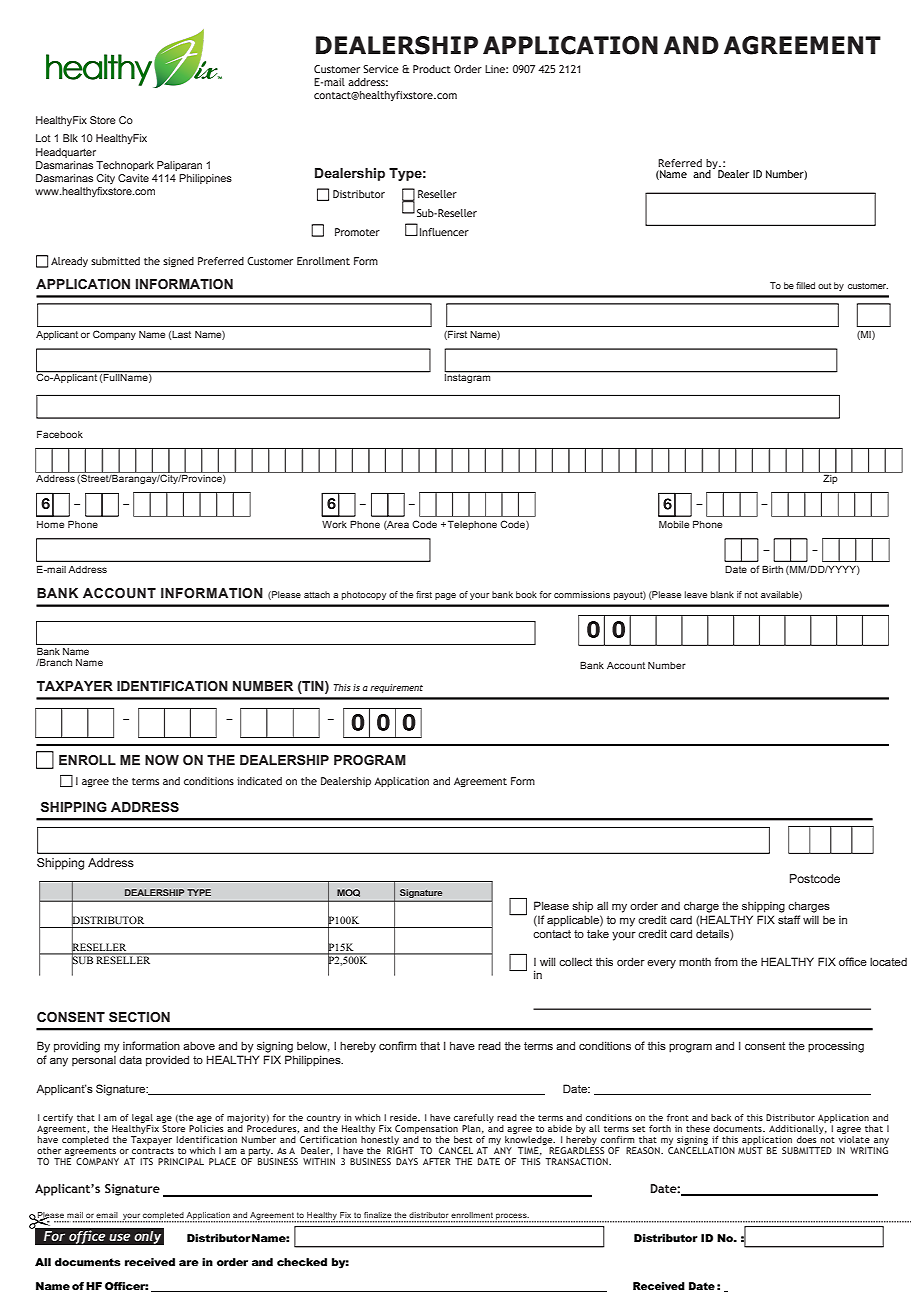 The width and height of the screenshot is (924, 1308). I want to click on Blk, so click(70, 138).
